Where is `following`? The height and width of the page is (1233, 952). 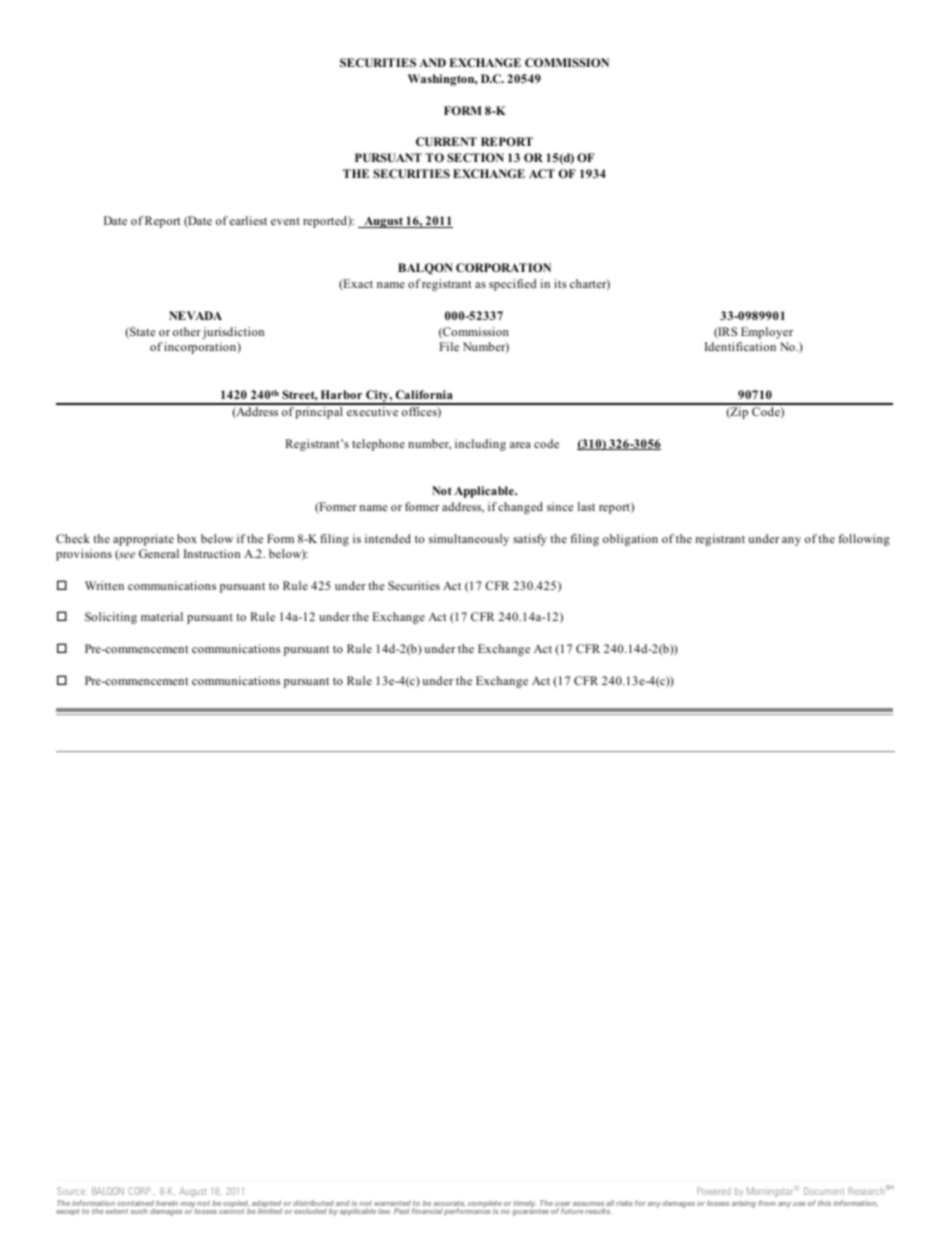
following is located at coordinates (864, 540).
